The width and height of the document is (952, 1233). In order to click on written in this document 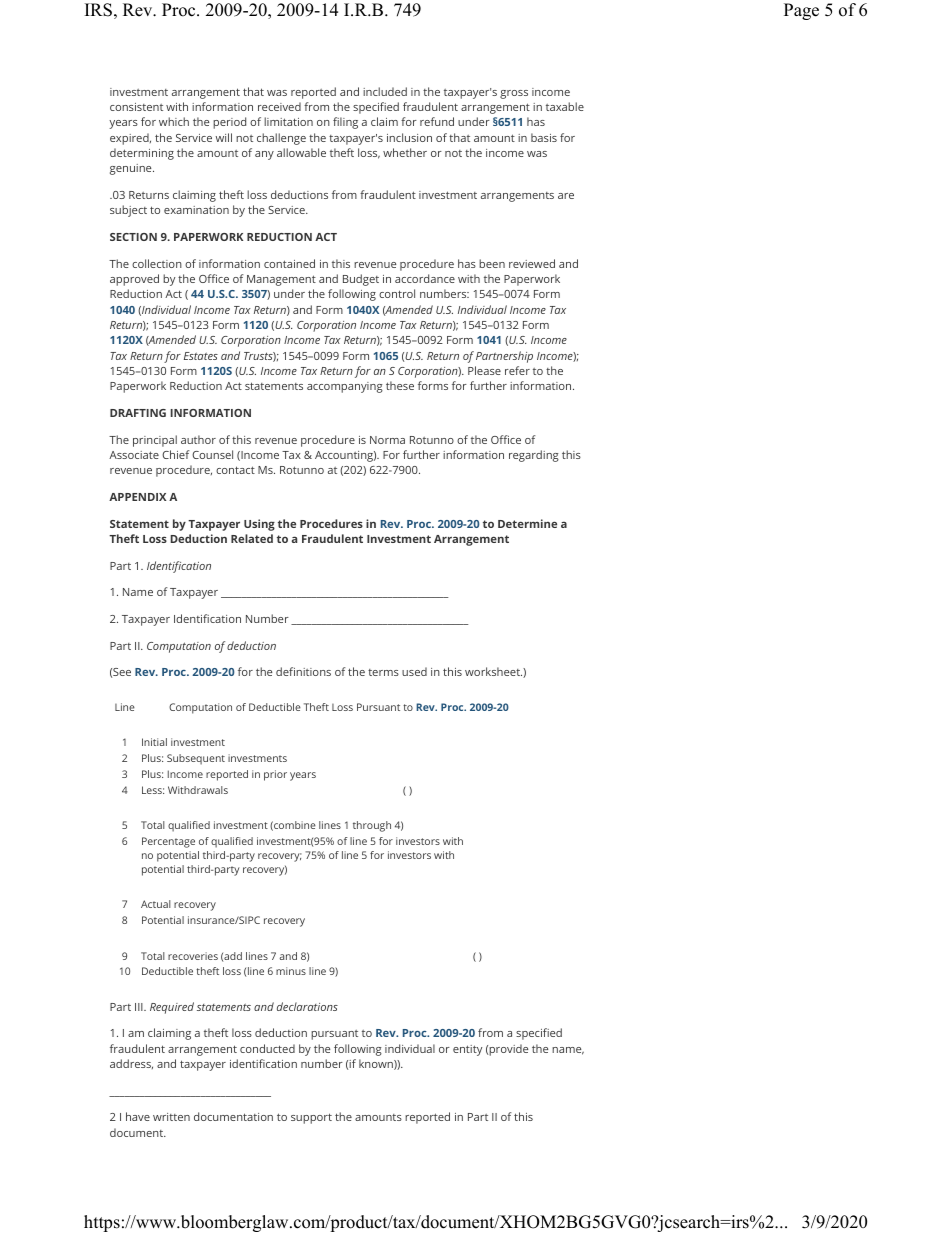, I will do `click(171, 1117)`.
